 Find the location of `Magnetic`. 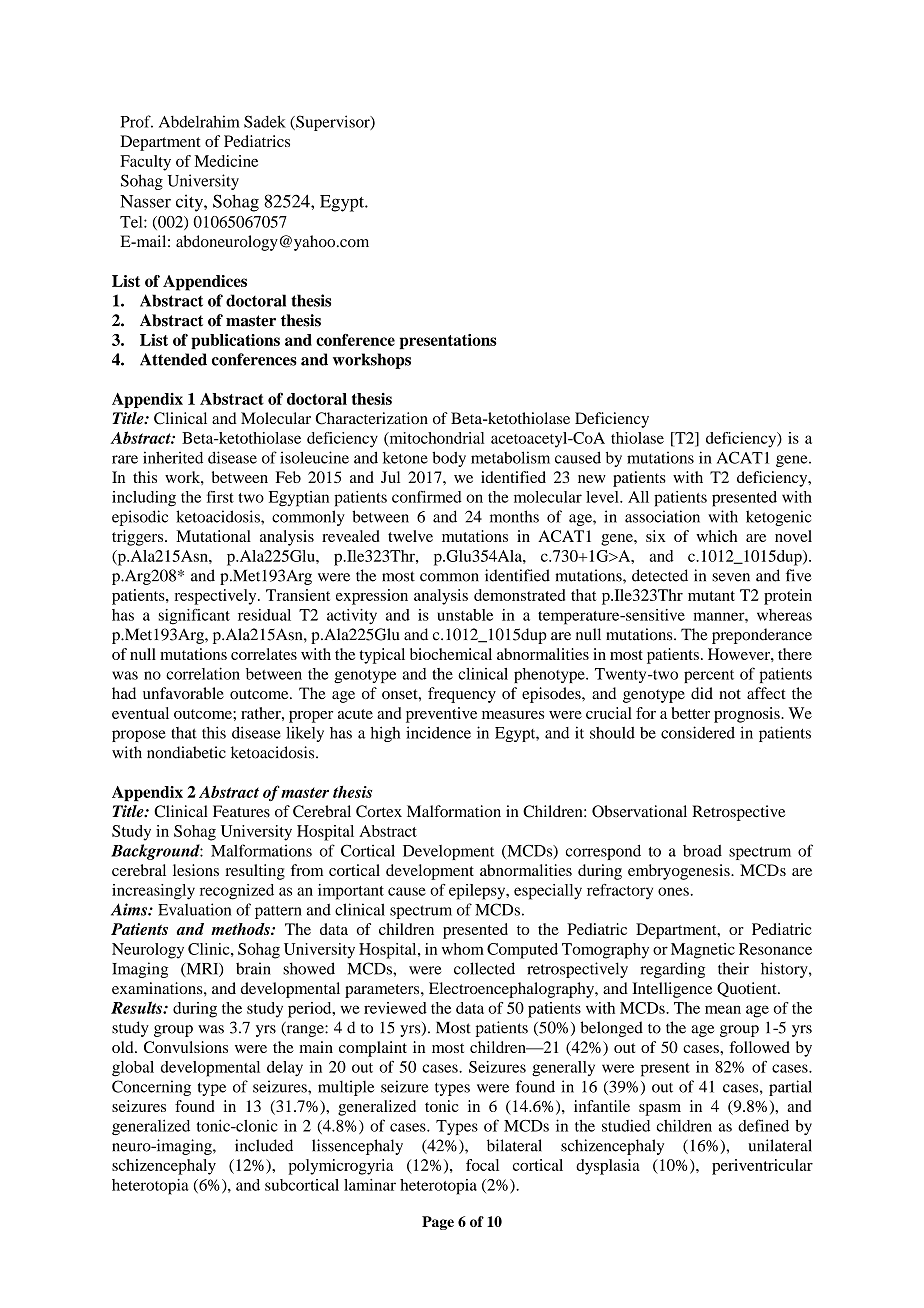

Magnetic is located at coordinates (703, 951).
